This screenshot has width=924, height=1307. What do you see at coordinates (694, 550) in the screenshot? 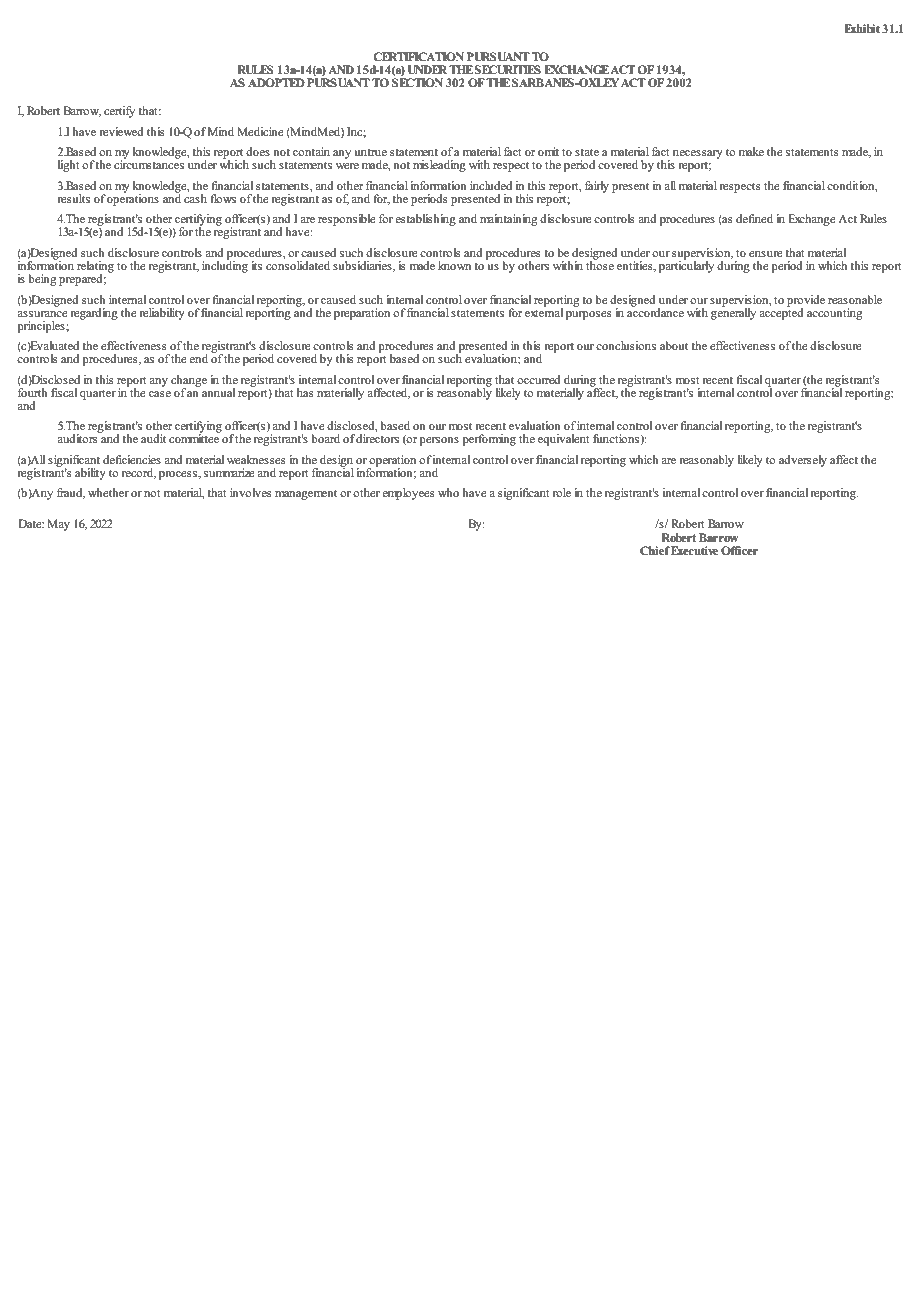
I see `Executive` at bounding box center [694, 550].
